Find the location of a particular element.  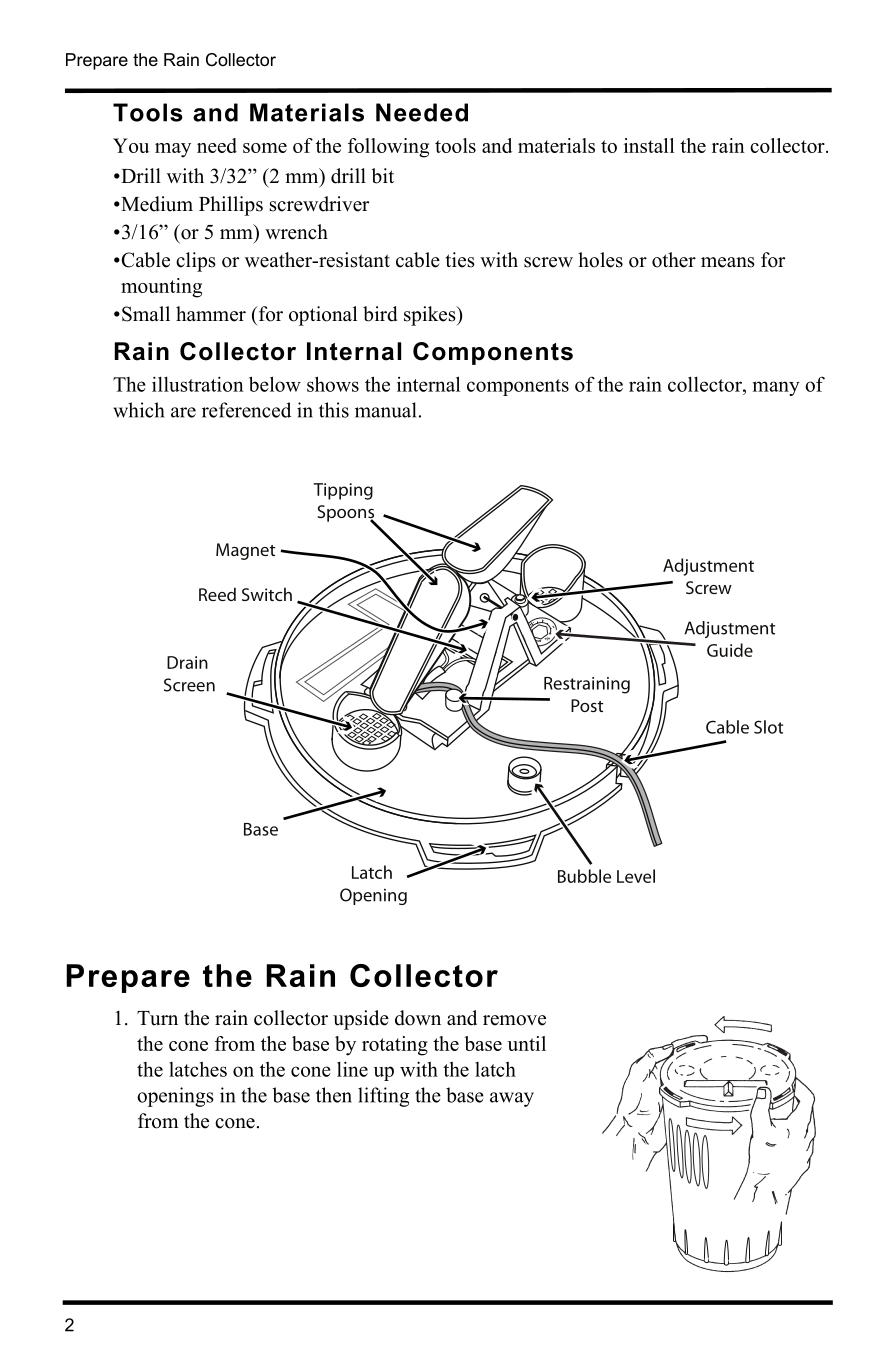

install is located at coordinates (649, 145).
